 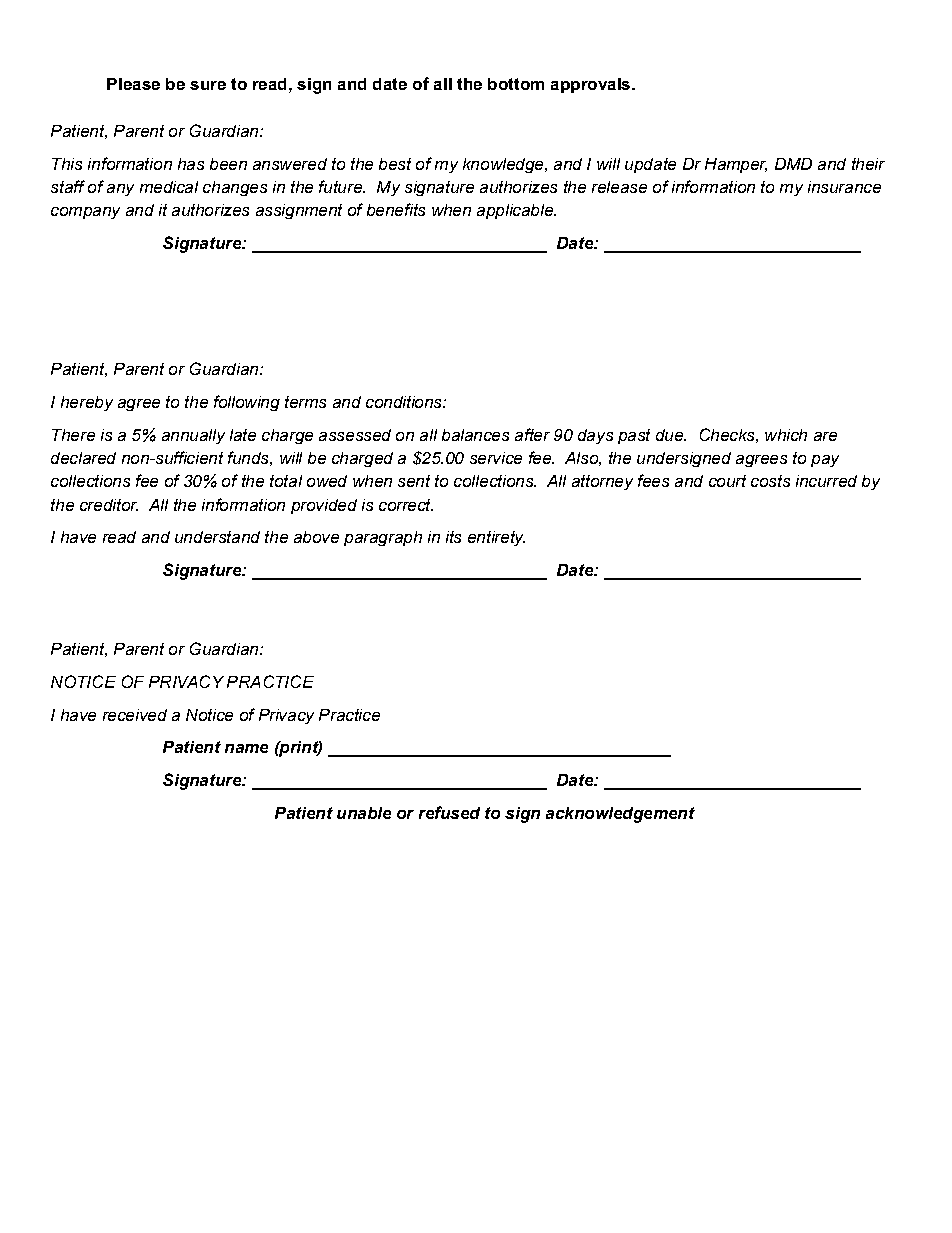 What do you see at coordinates (133, 84) in the screenshot?
I see `Please` at bounding box center [133, 84].
